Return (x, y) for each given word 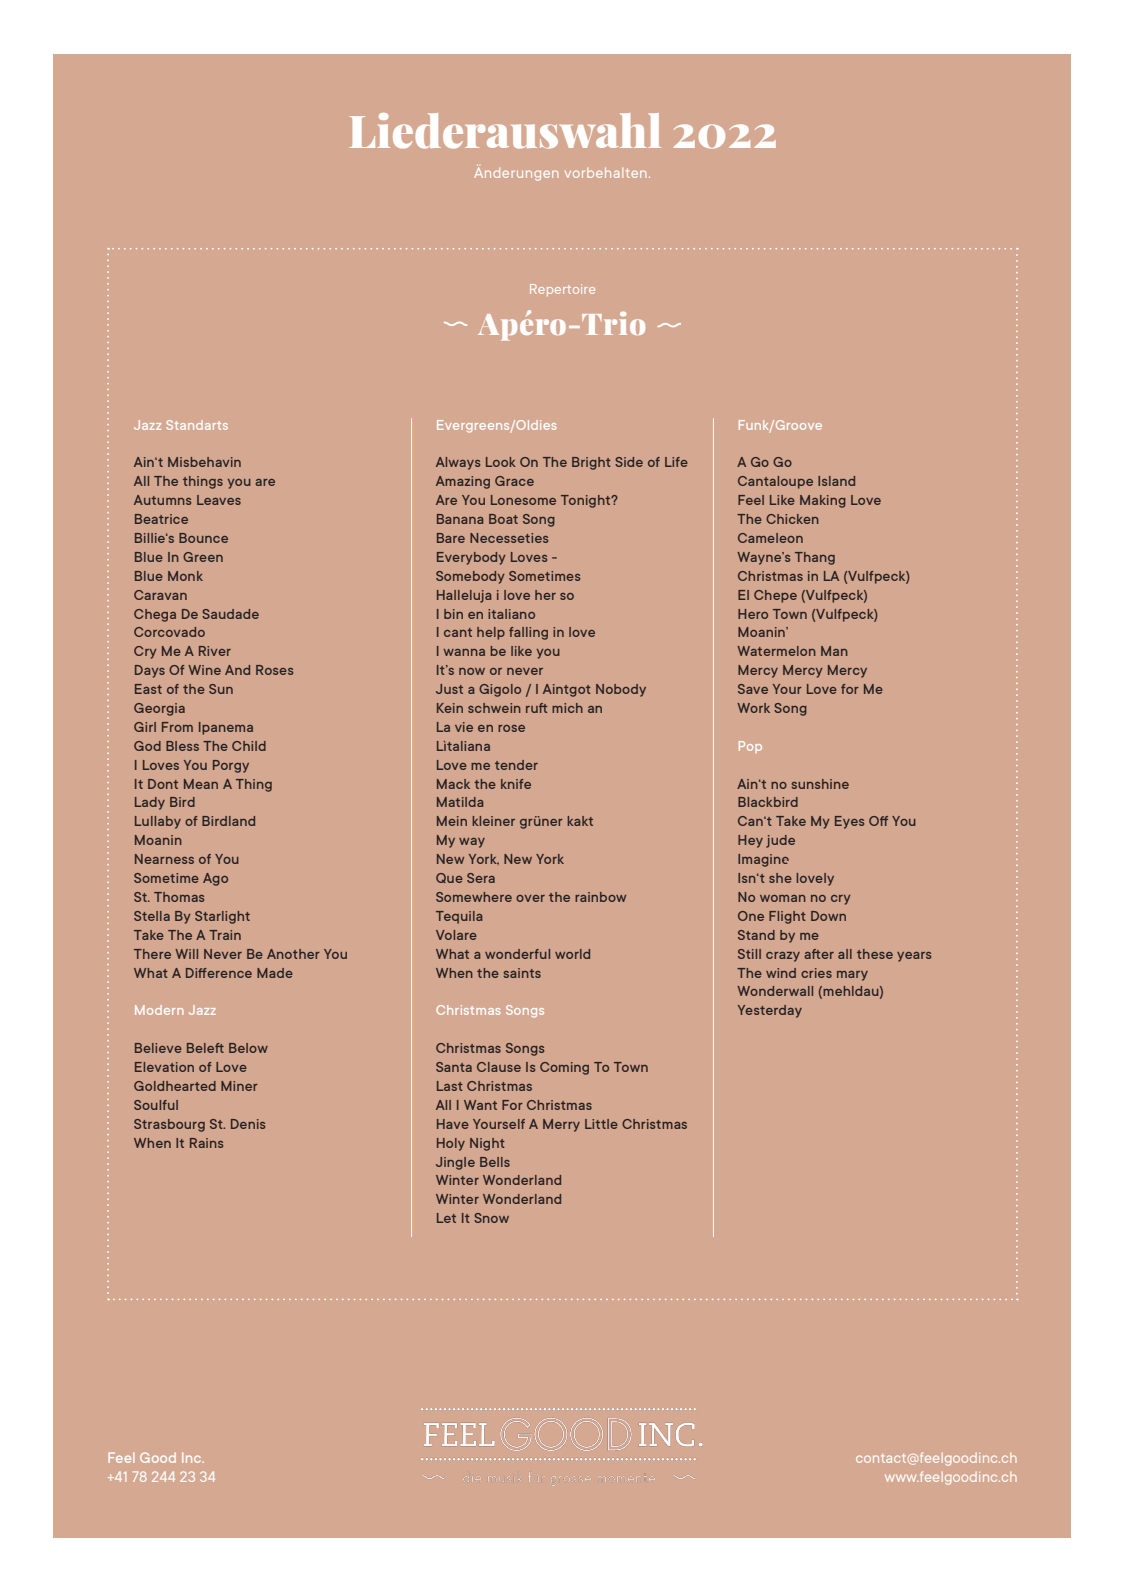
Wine (204, 670)
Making (823, 501)
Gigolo (500, 690)
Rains (206, 1143)
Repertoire (562, 290)
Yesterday (770, 1011)
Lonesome (523, 500)
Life (676, 462)
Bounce (203, 538)
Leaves (219, 500)
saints (522, 973)
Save (753, 689)
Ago (215, 879)
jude (780, 841)
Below (248, 1048)
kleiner (493, 821)
